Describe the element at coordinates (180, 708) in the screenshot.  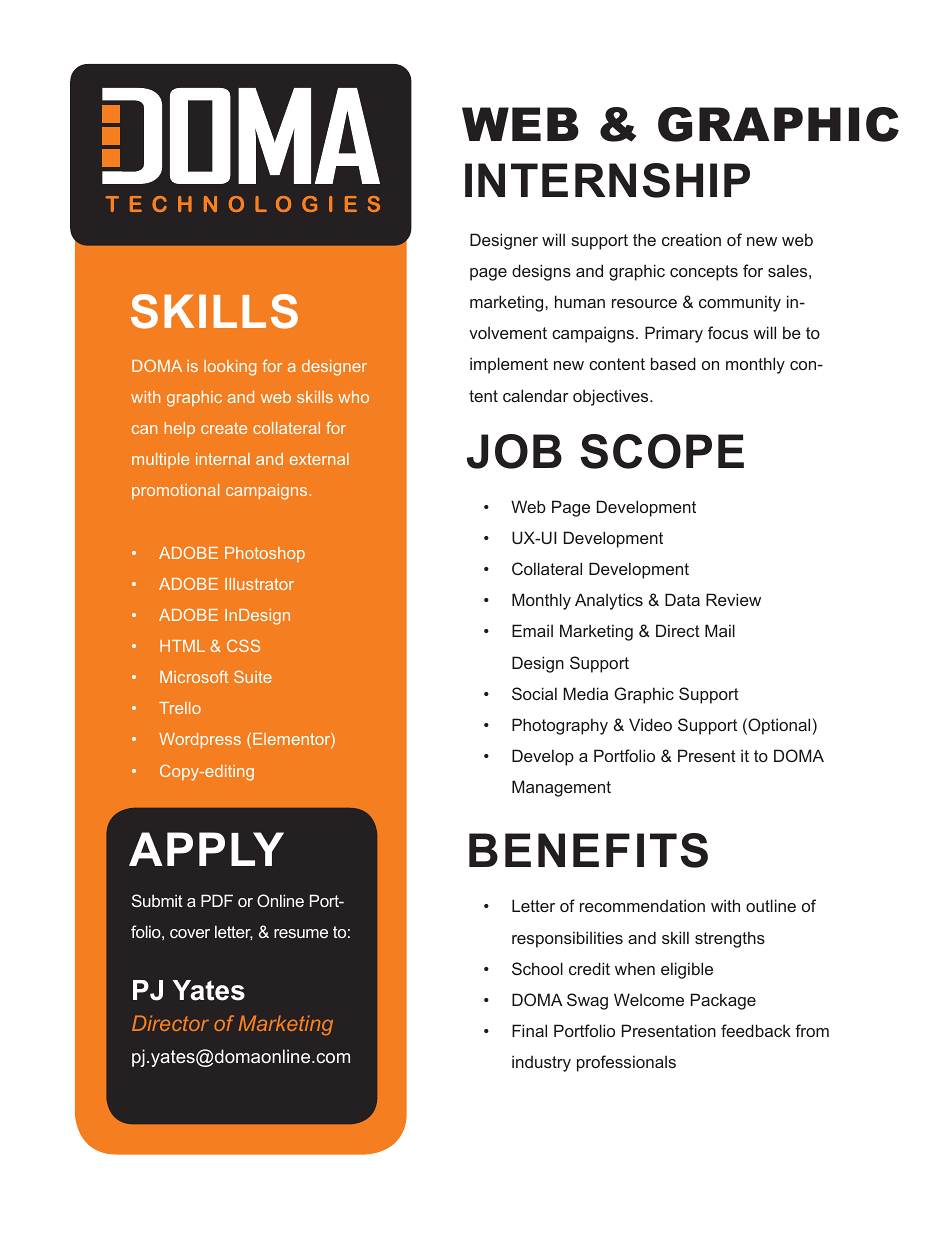
I see `Trello` at that location.
